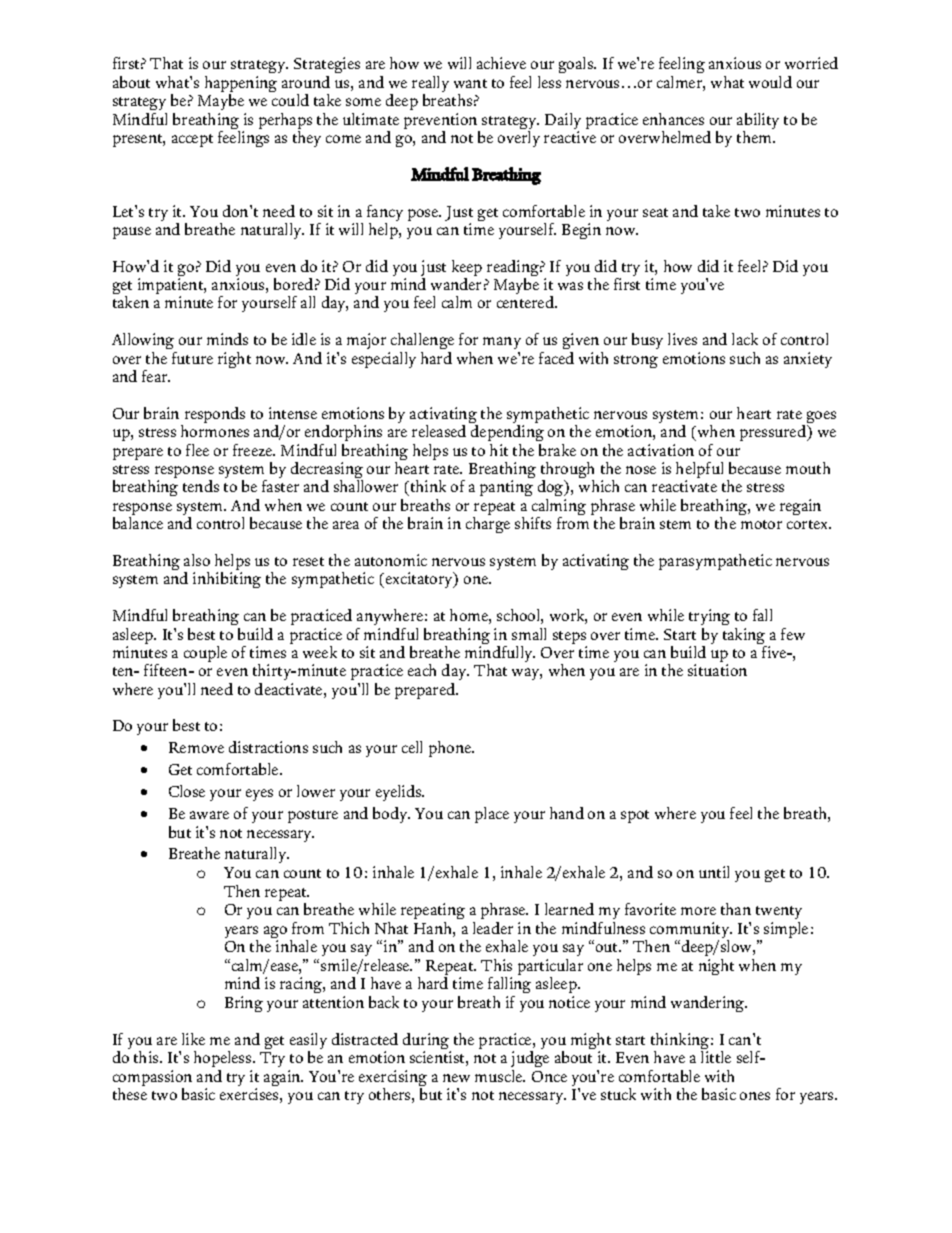 The image size is (952, 1233). I want to click on like, so click(193, 1039).
